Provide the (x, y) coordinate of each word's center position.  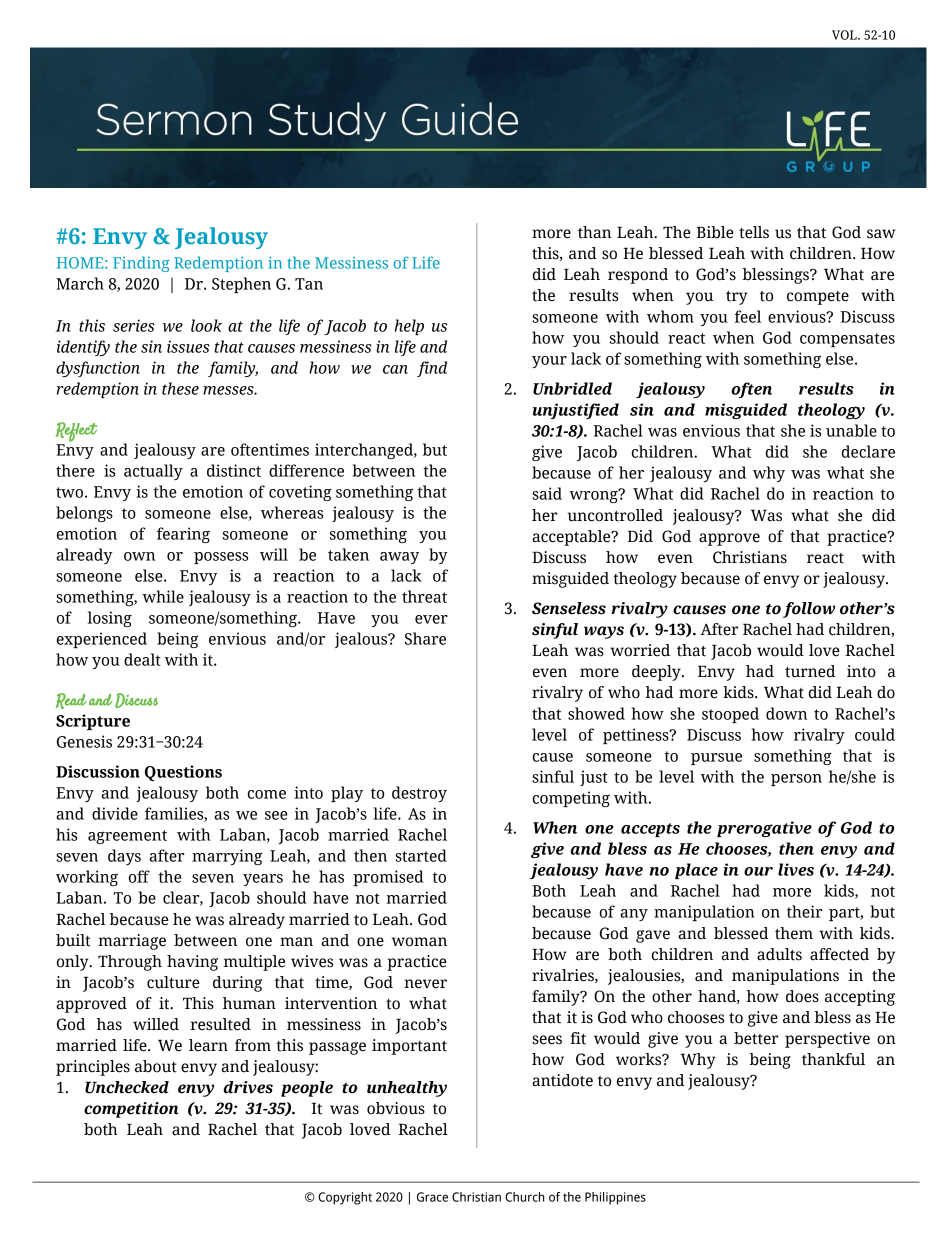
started (421, 855)
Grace (432, 1197)
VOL (845, 35)
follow (809, 610)
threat (424, 596)
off (139, 876)
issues (188, 346)
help (409, 327)
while (163, 596)
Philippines (615, 1198)
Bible (715, 232)
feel (748, 316)
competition (131, 1110)
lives (796, 869)
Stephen (241, 285)
